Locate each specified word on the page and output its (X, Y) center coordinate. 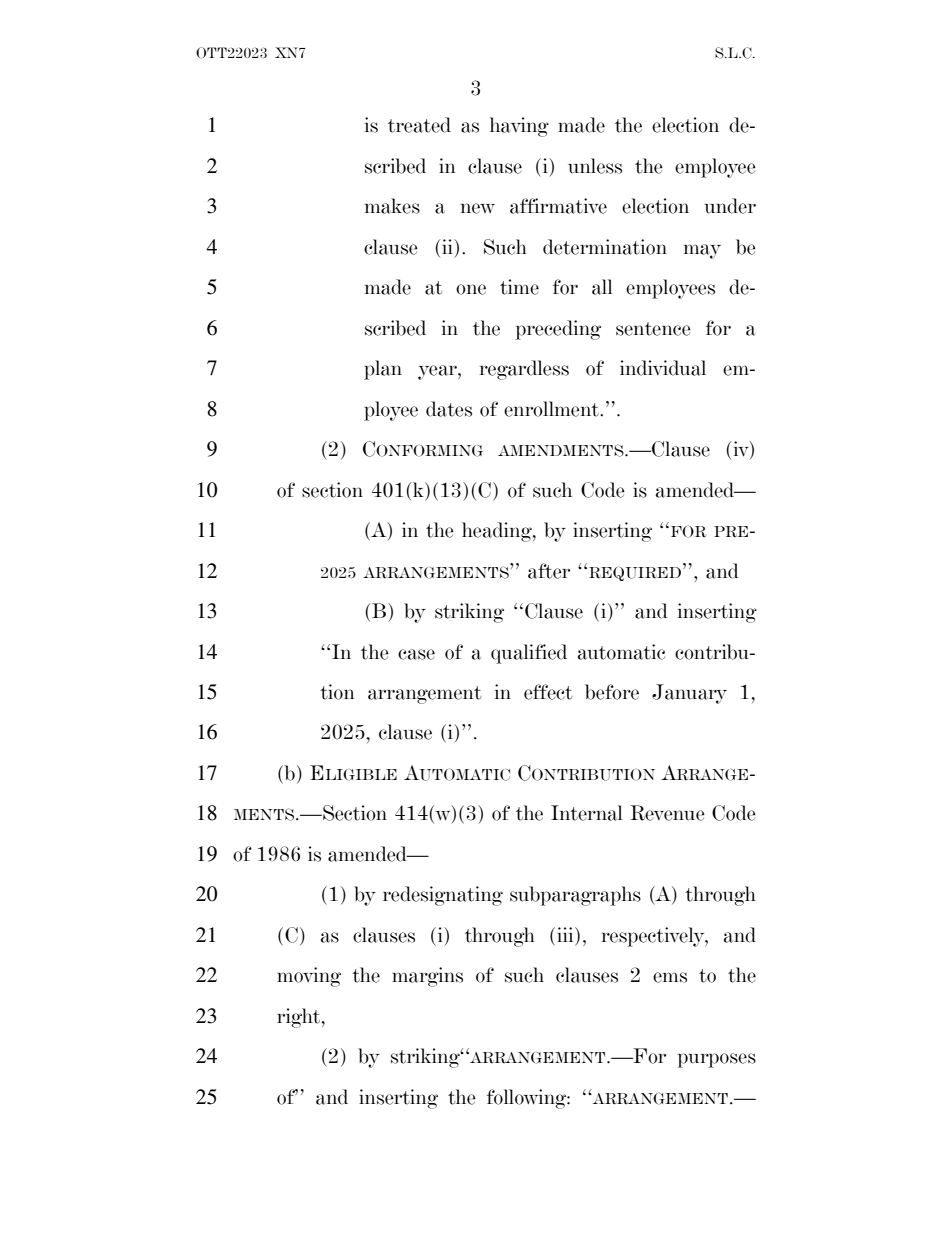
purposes (717, 1060)
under (730, 206)
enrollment (552, 409)
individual (663, 368)
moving (309, 977)
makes (392, 206)
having (519, 127)
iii (566, 934)
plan (383, 370)
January (689, 694)
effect (548, 692)
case (416, 654)
